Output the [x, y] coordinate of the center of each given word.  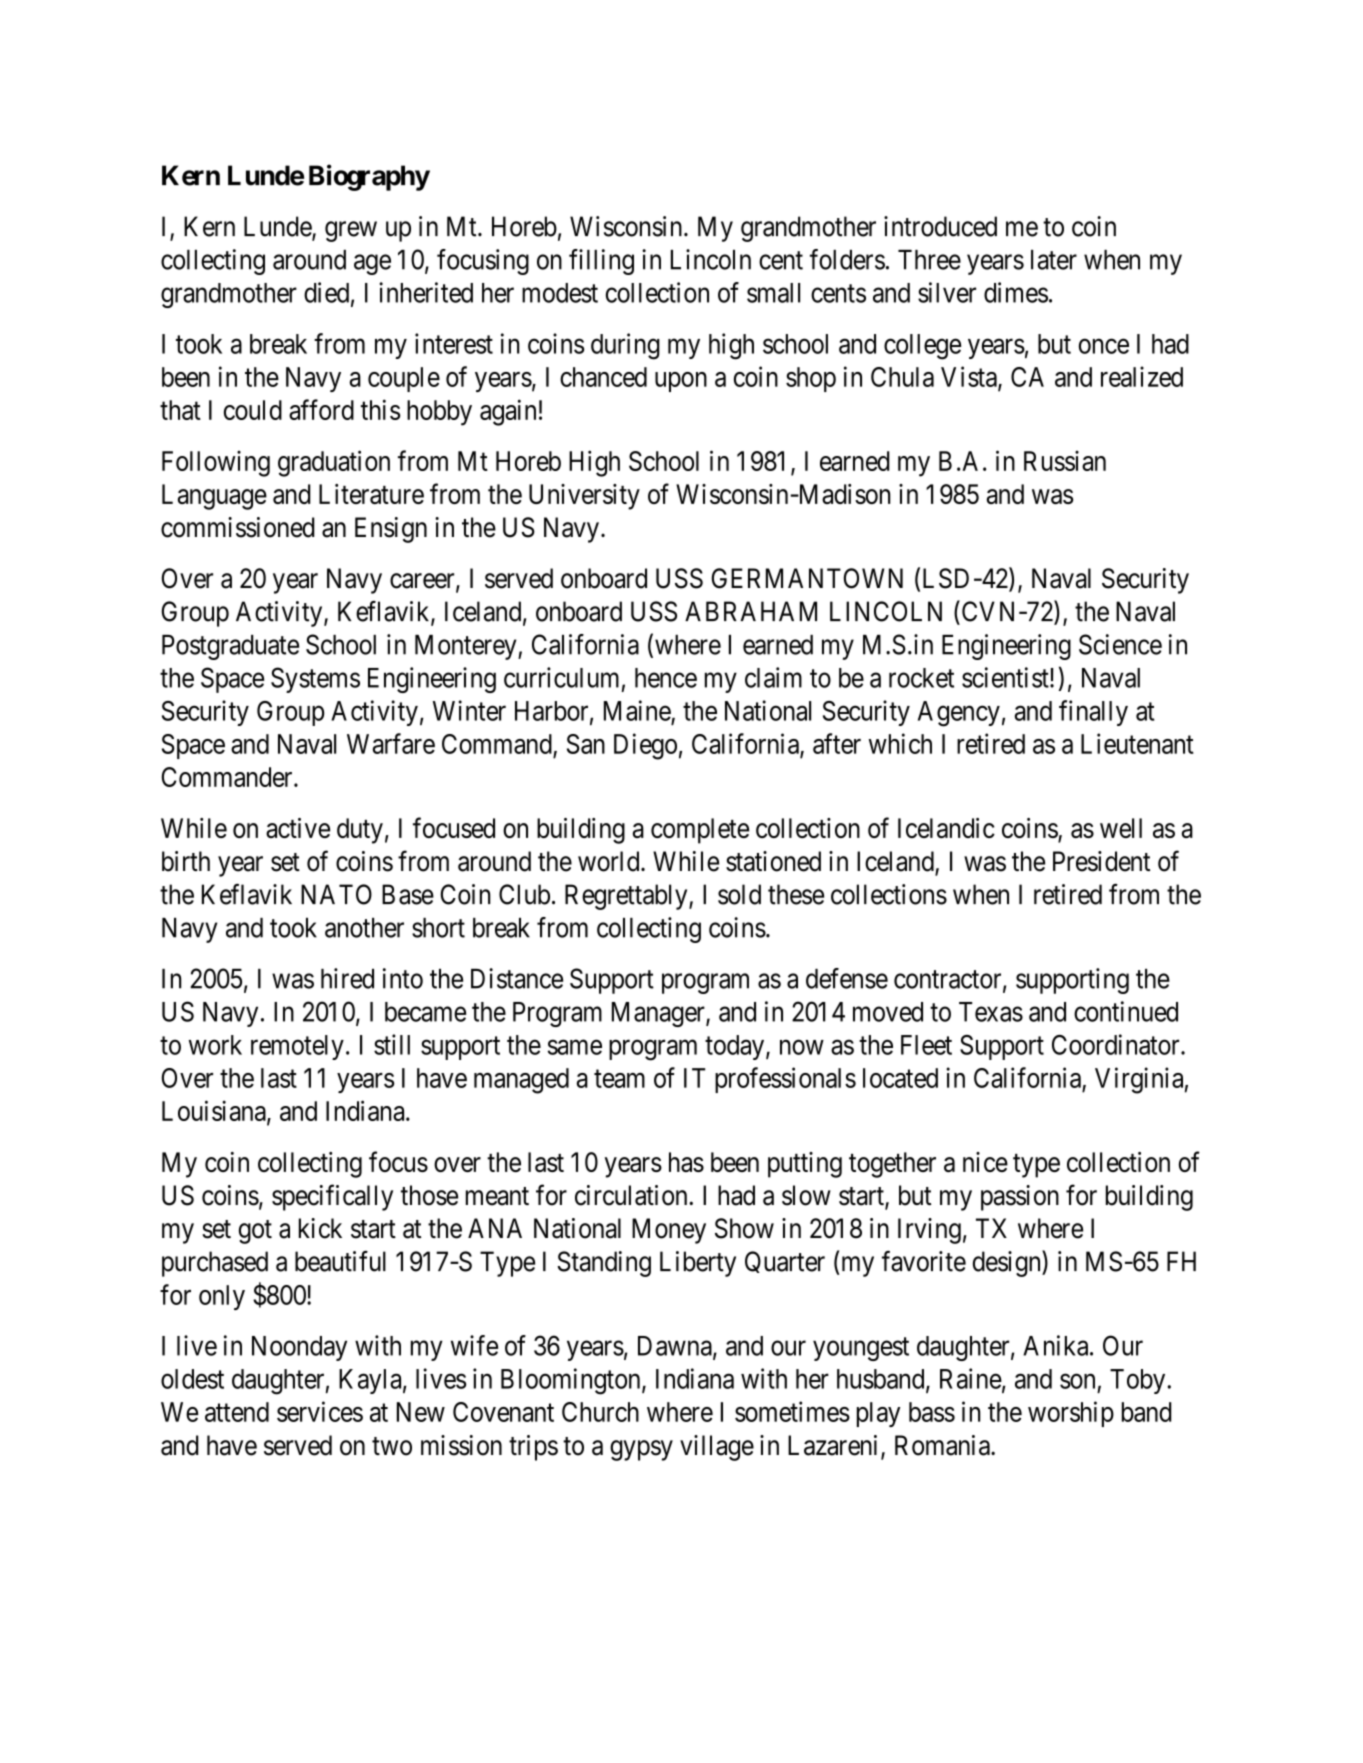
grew [351, 231]
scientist [1006, 677]
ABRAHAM [751, 611]
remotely [297, 1047]
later [1054, 260]
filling [601, 262]
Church [600, 1412]
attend [237, 1412]
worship [1071, 1414]
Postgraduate [230, 647]
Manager [659, 1014]
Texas [991, 1012]
